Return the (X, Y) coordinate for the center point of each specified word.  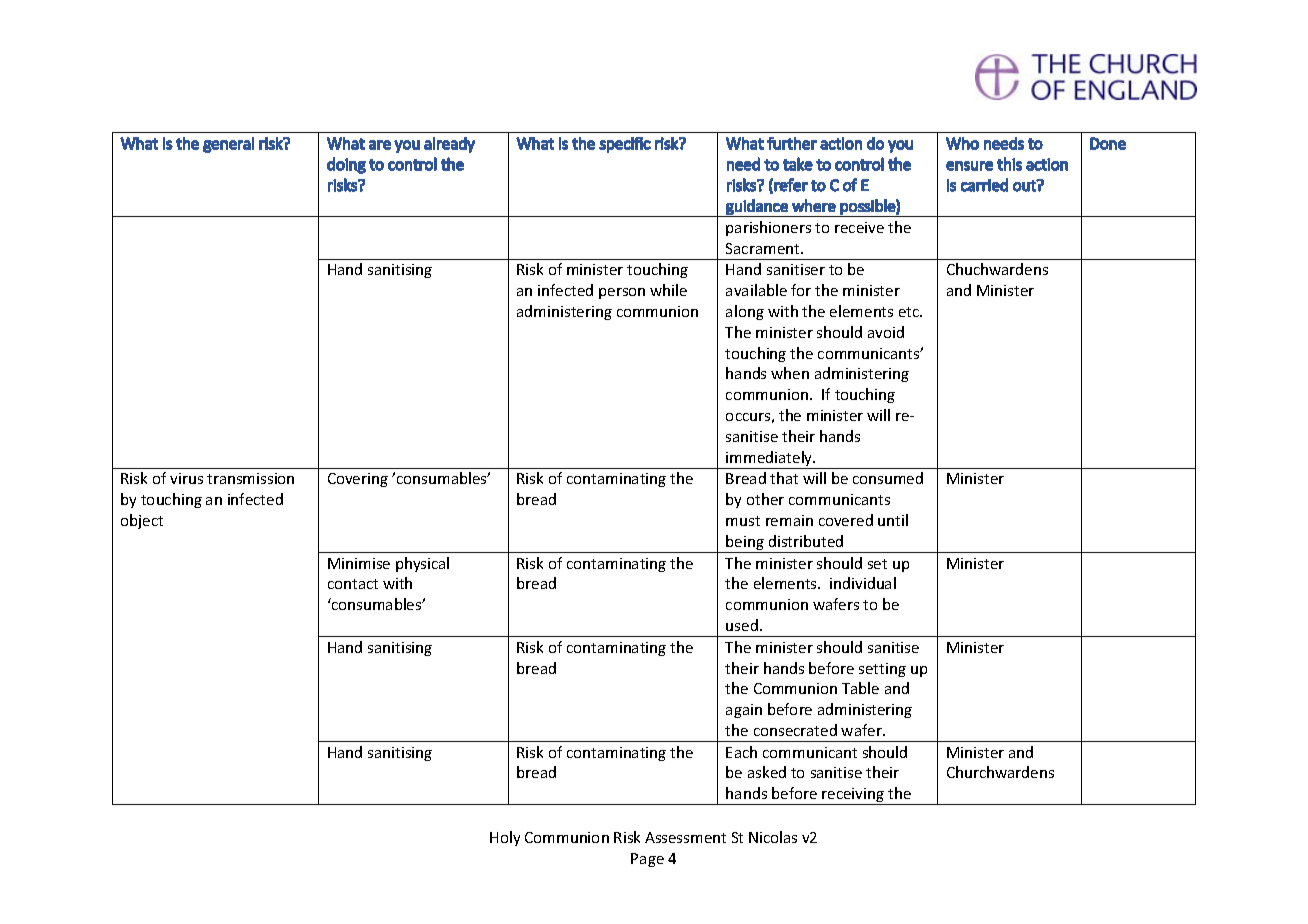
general (228, 145)
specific (625, 145)
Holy (505, 838)
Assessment (685, 837)
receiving (854, 796)
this (1009, 164)
